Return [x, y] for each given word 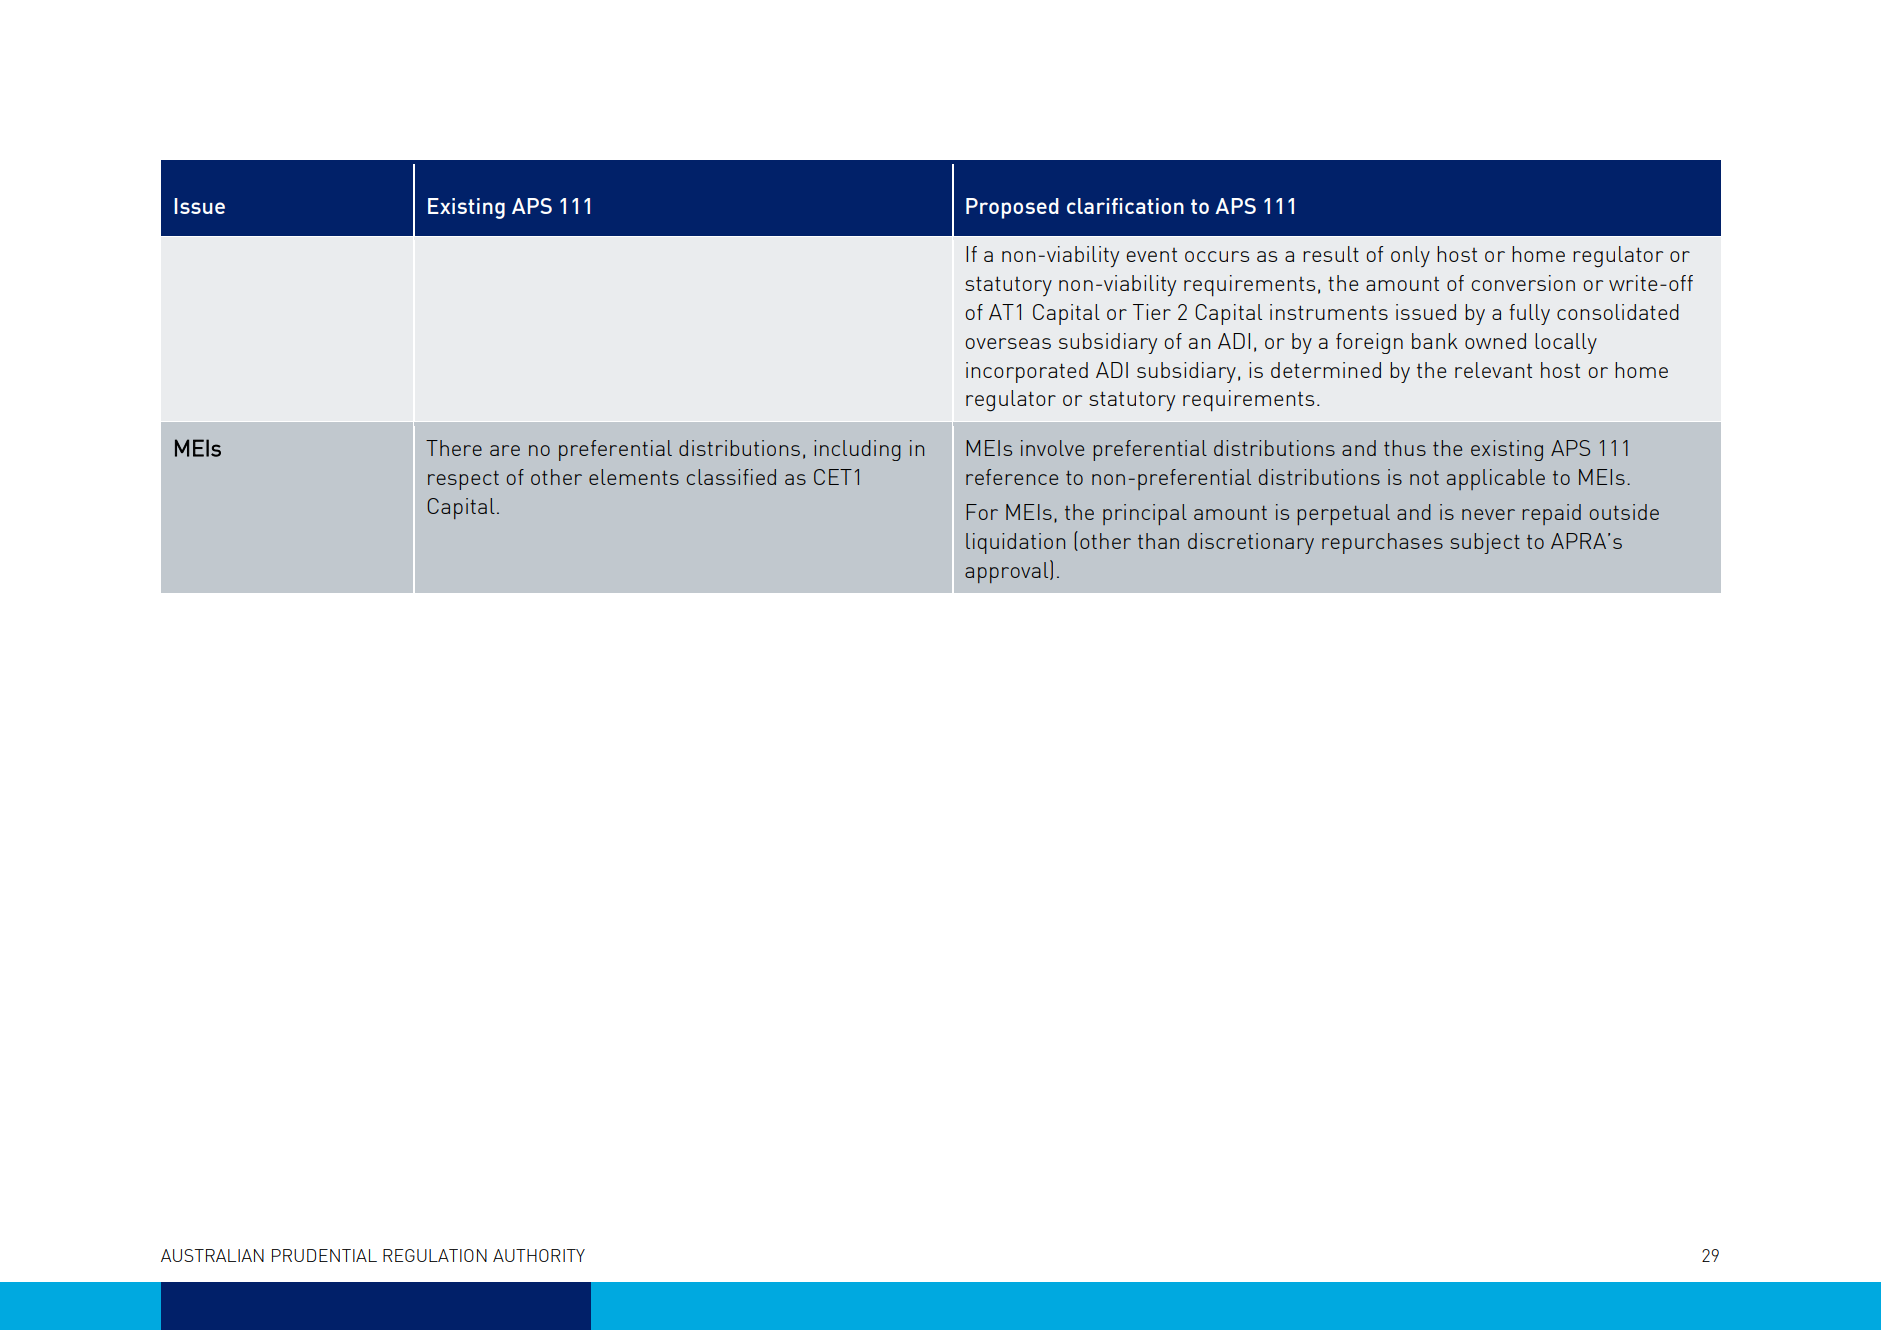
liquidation [1015, 543]
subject [1485, 543]
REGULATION [435, 1255]
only [1410, 256]
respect [463, 480]
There [454, 448]
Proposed [1012, 208]
